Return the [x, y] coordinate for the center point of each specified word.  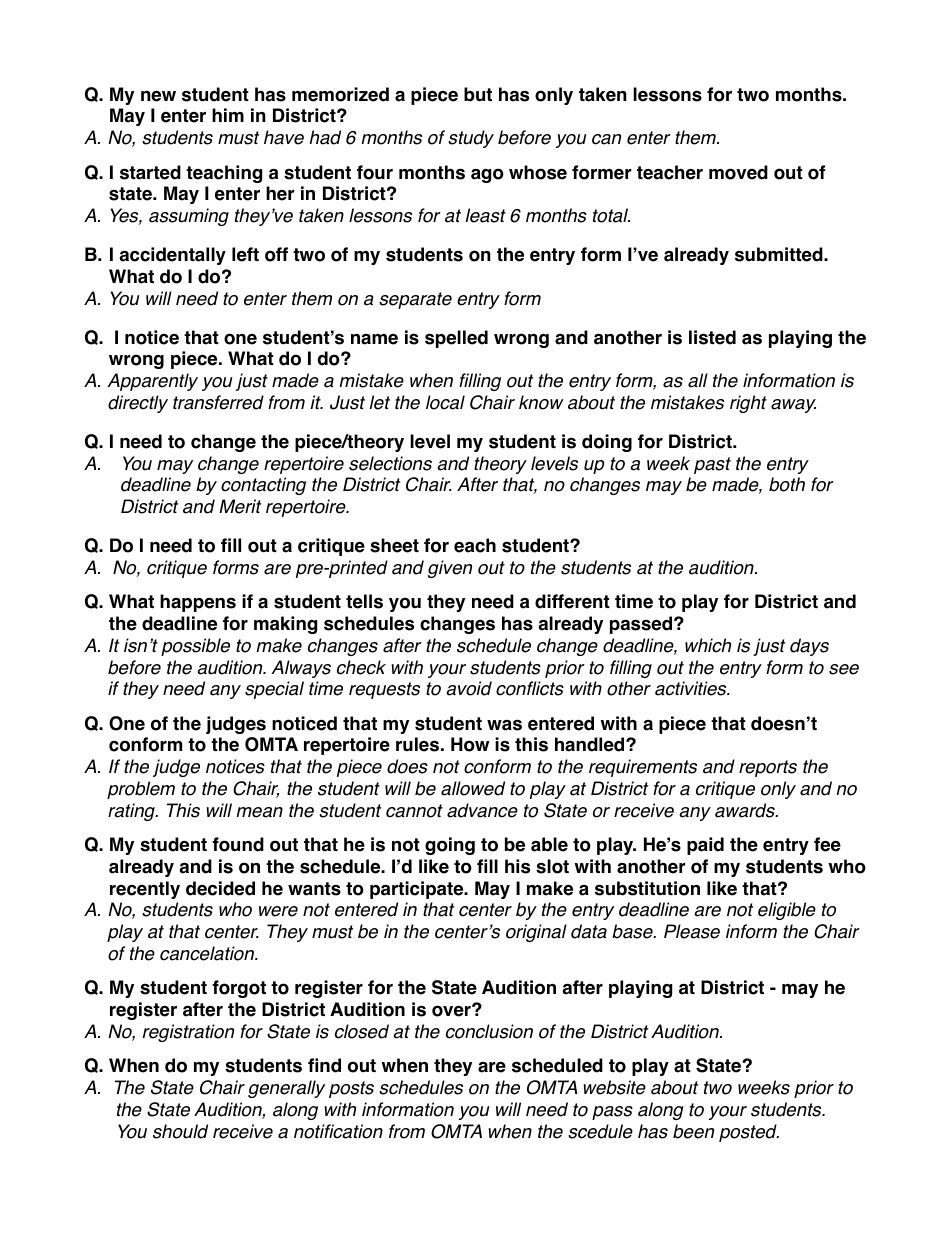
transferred [218, 402]
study [471, 139]
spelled [456, 339]
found [238, 844]
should [180, 1131]
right [748, 404]
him [228, 115]
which [708, 645]
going [450, 846]
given [450, 569]
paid [705, 846]
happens [198, 603]
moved [738, 172]
